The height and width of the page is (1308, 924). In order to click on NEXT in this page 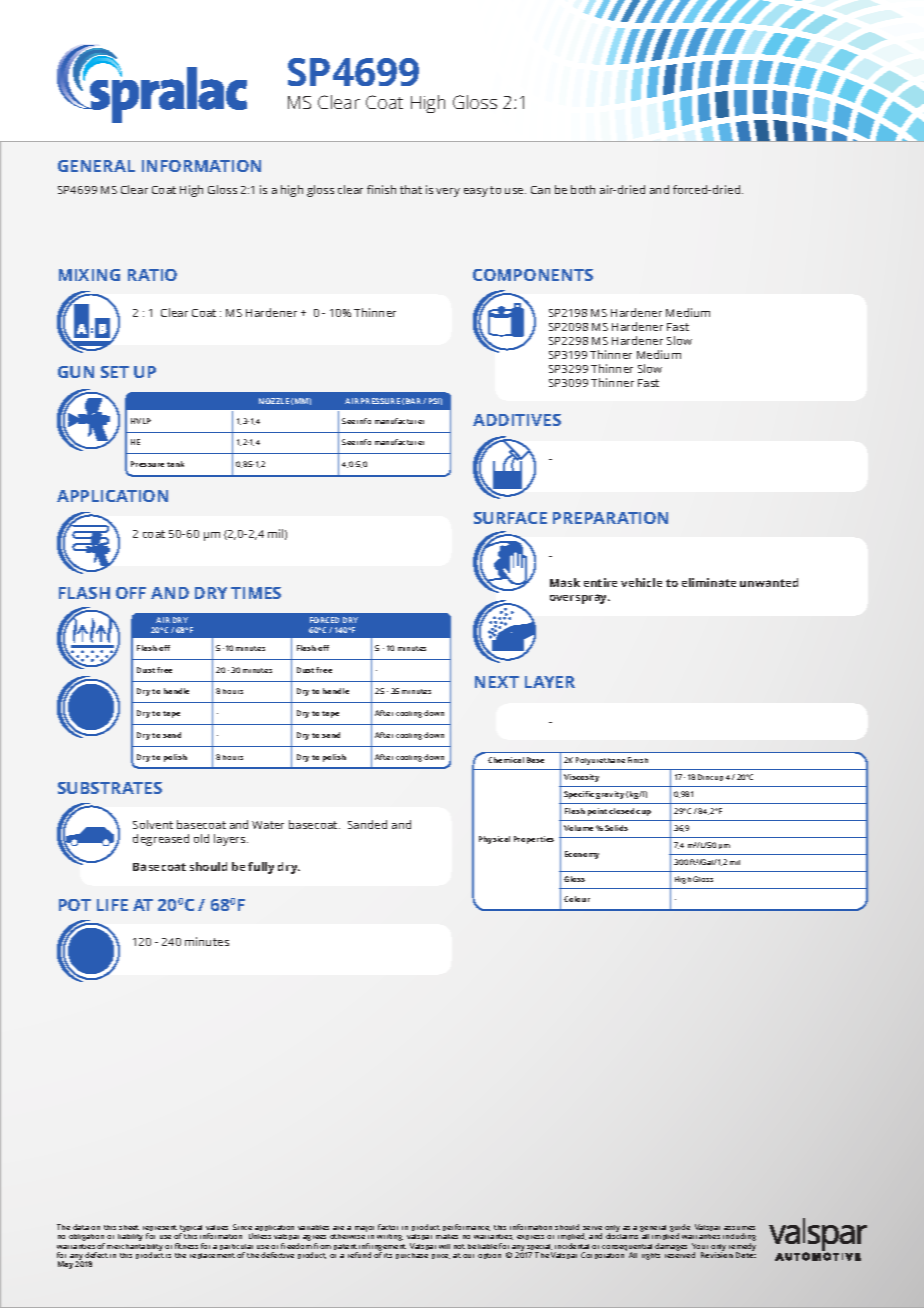, I will do `click(497, 682)`.
